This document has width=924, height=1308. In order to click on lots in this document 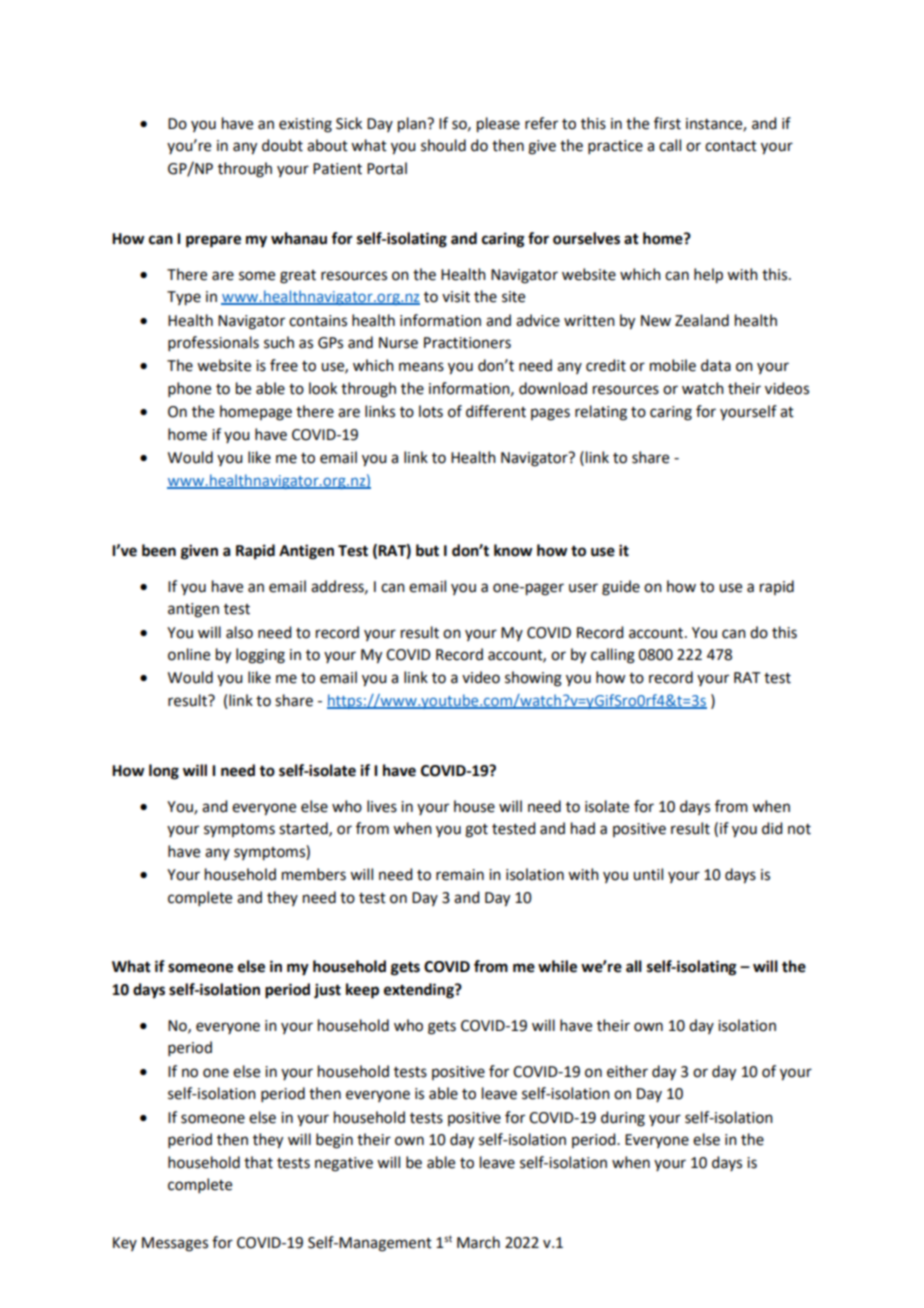, I will do `click(431, 411)`.
